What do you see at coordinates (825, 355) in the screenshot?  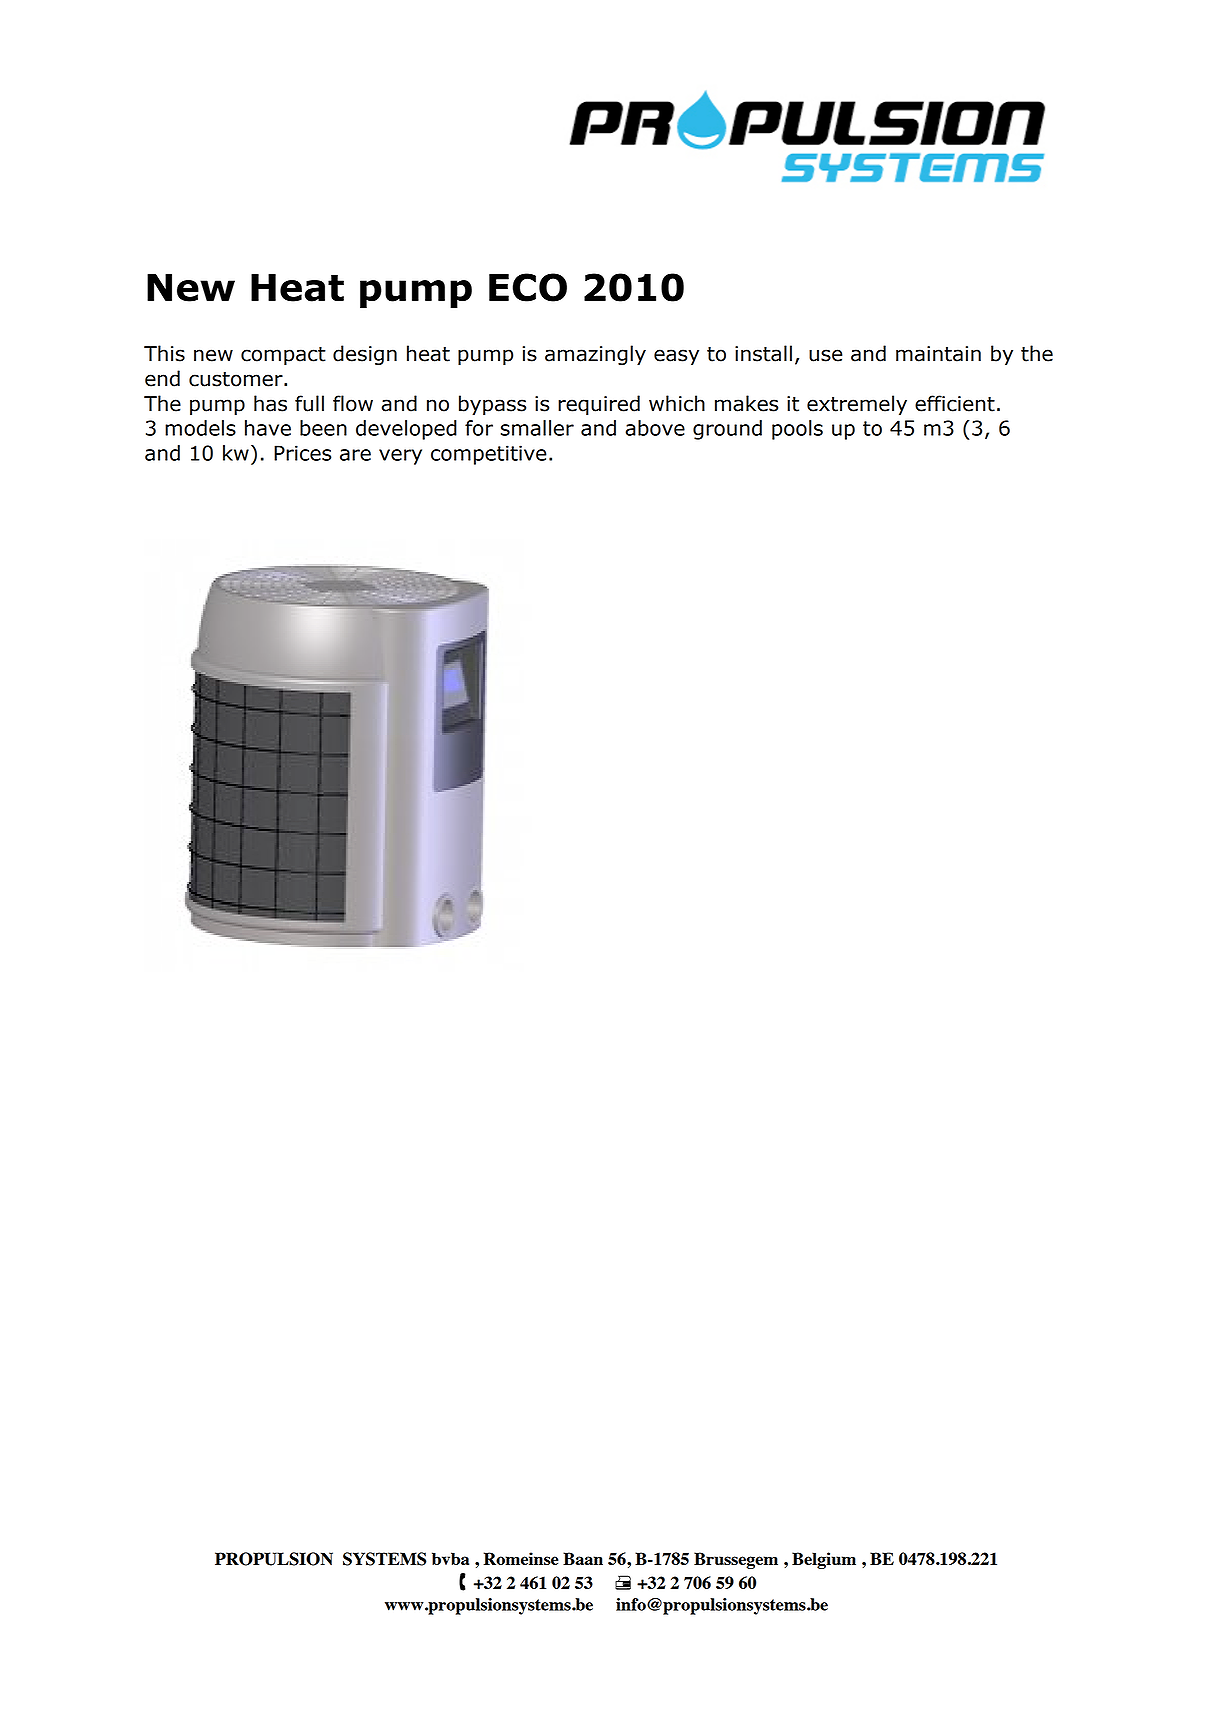 I see `use` at bounding box center [825, 355].
